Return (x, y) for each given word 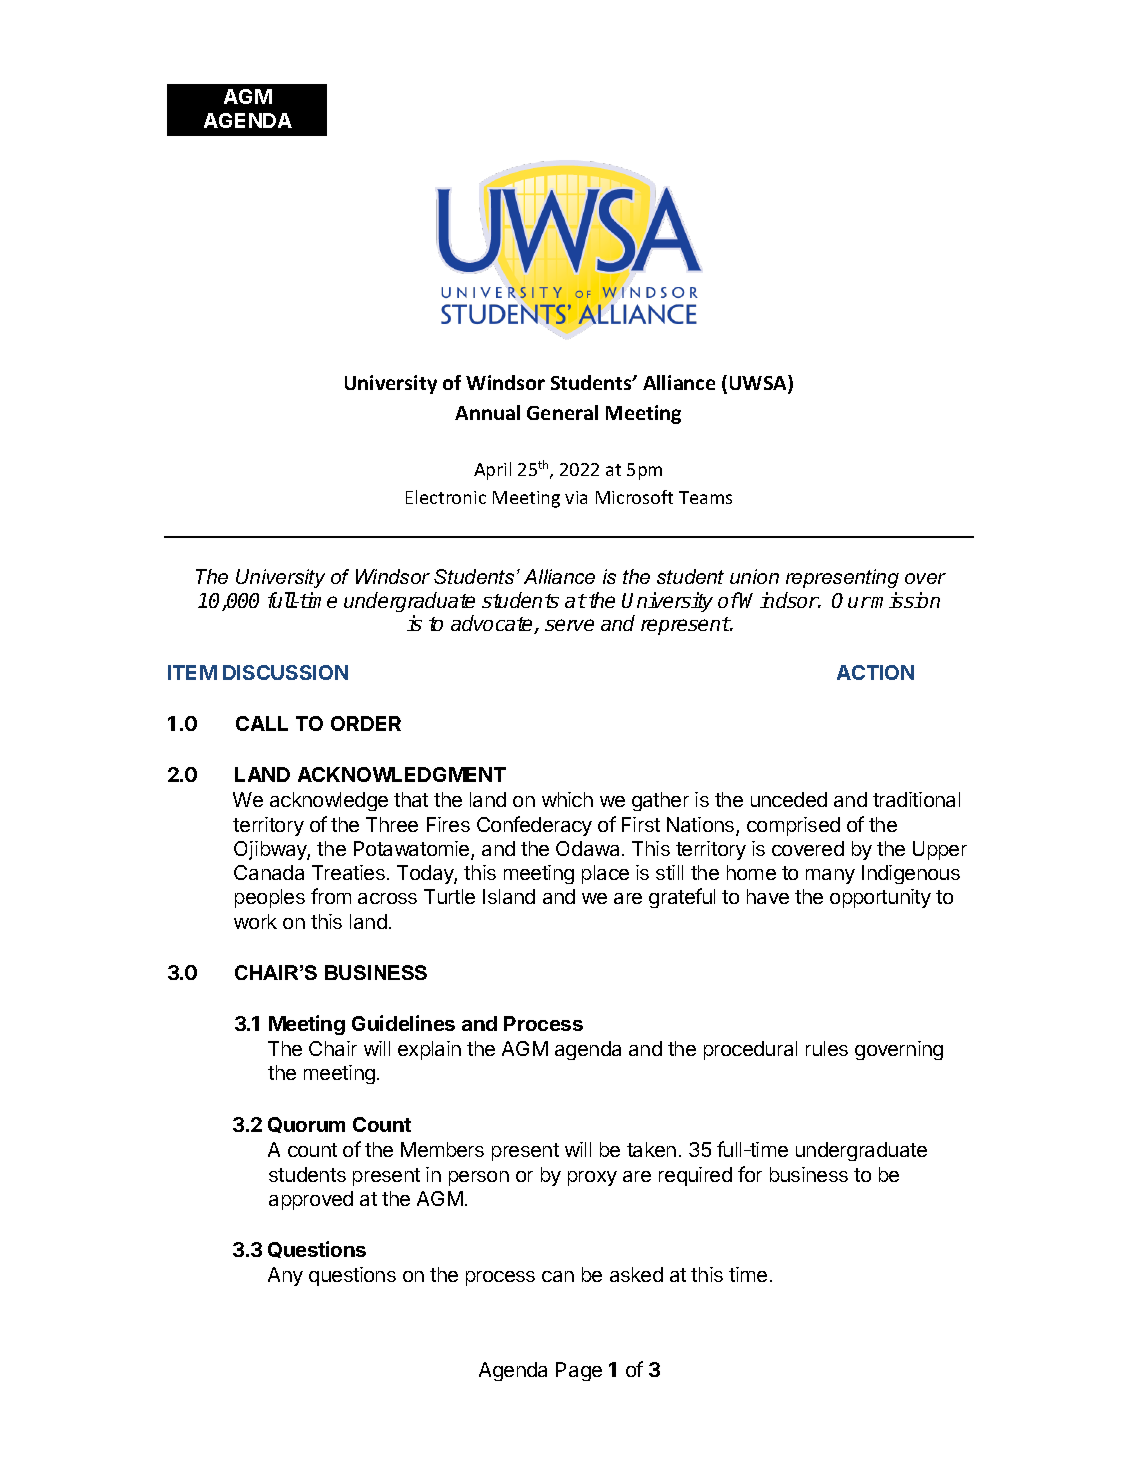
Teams (705, 497)
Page (579, 1371)
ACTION (875, 672)
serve (569, 625)
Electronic (446, 497)
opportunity (880, 898)
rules (827, 1048)
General (562, 412)
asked (636, 1274)
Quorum (306, 1125)
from (331, 896)
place (605, 874)
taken (651, 1149)
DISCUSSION (285, 672)
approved (311, 1200)
